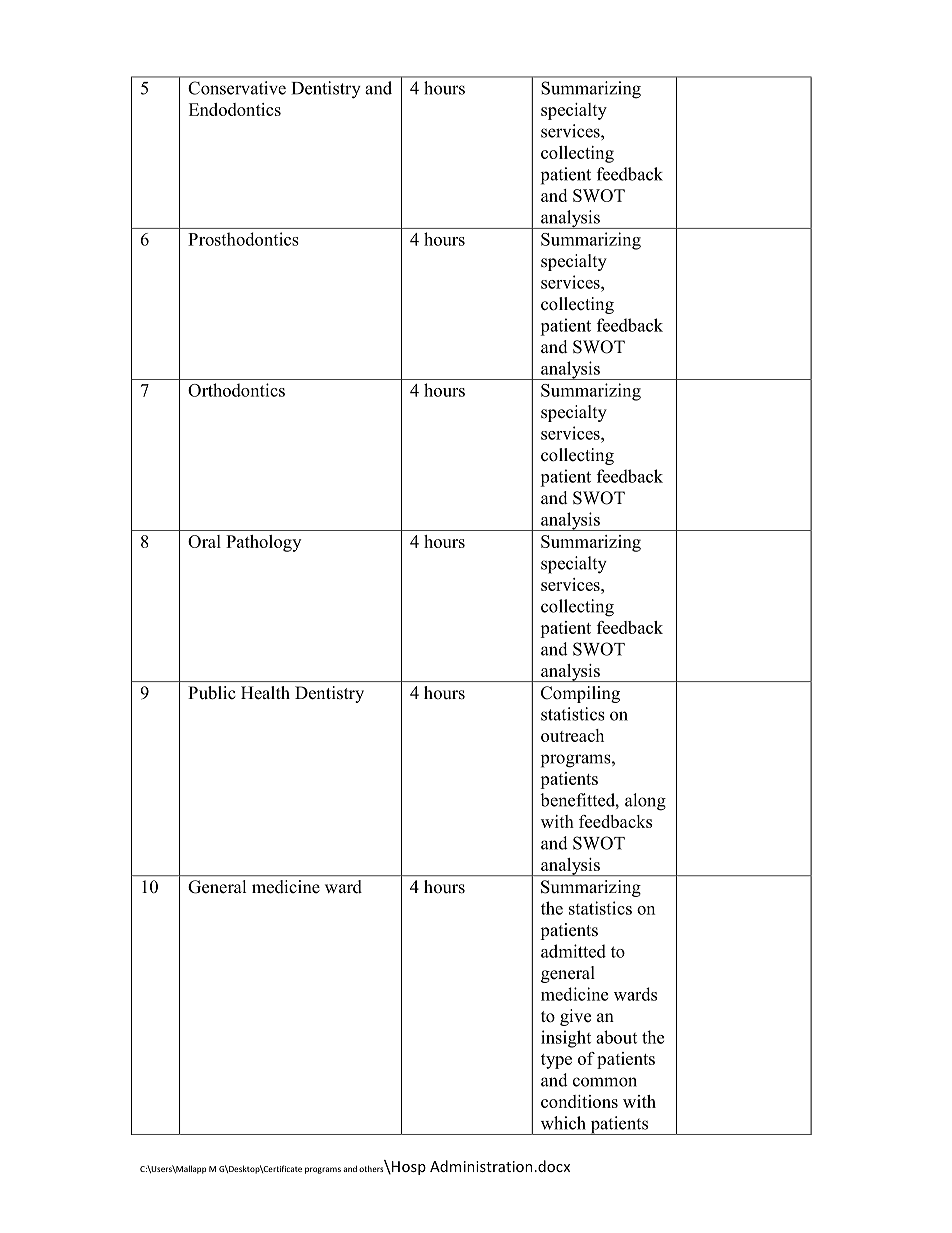 The image size is (952, 1233). What do you see at coordinates (235, 109) in the screenshot?
I see `Endodontics` at bounding box center [235, 109].
